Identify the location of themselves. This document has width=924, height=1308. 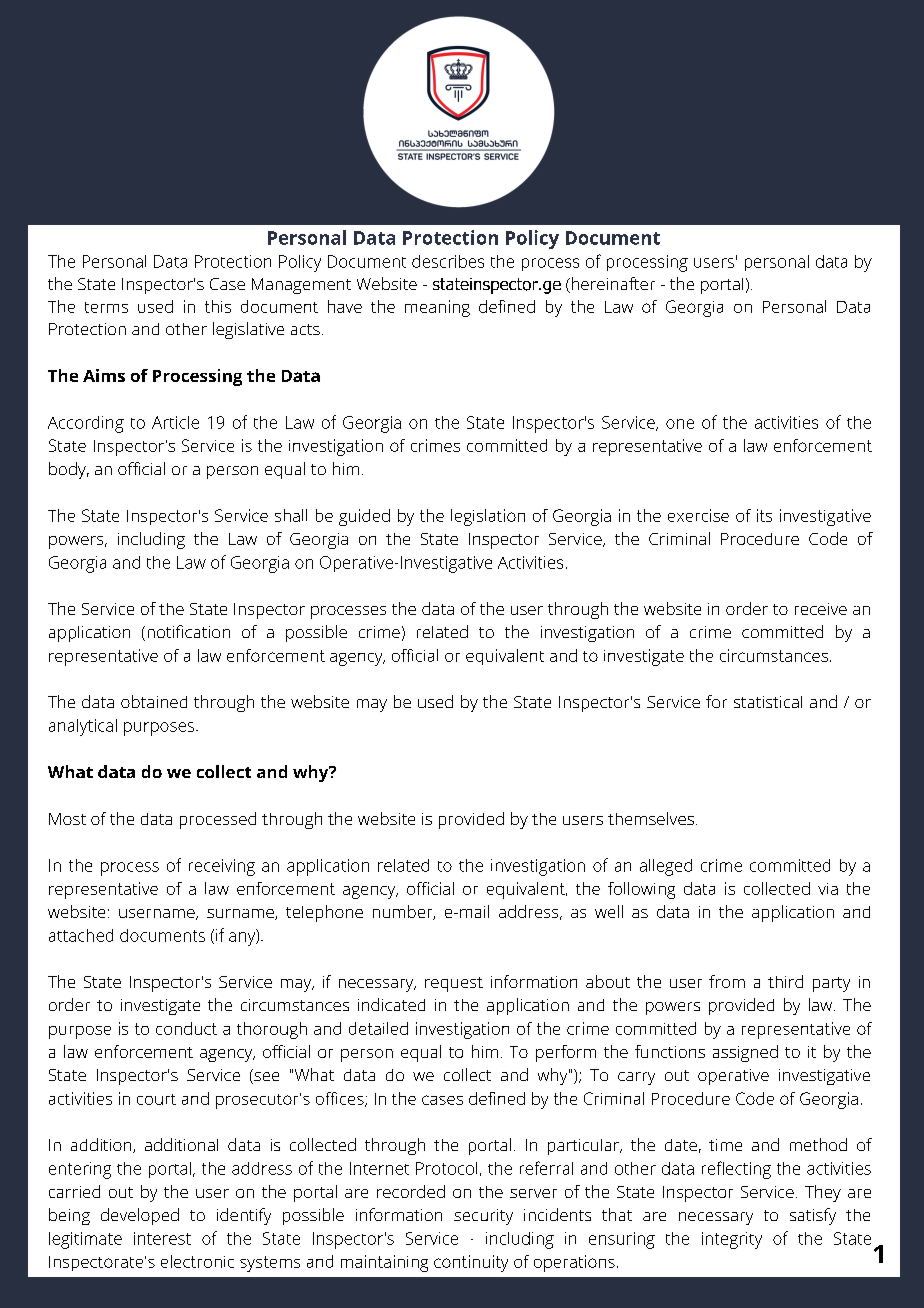
(651, 818).
